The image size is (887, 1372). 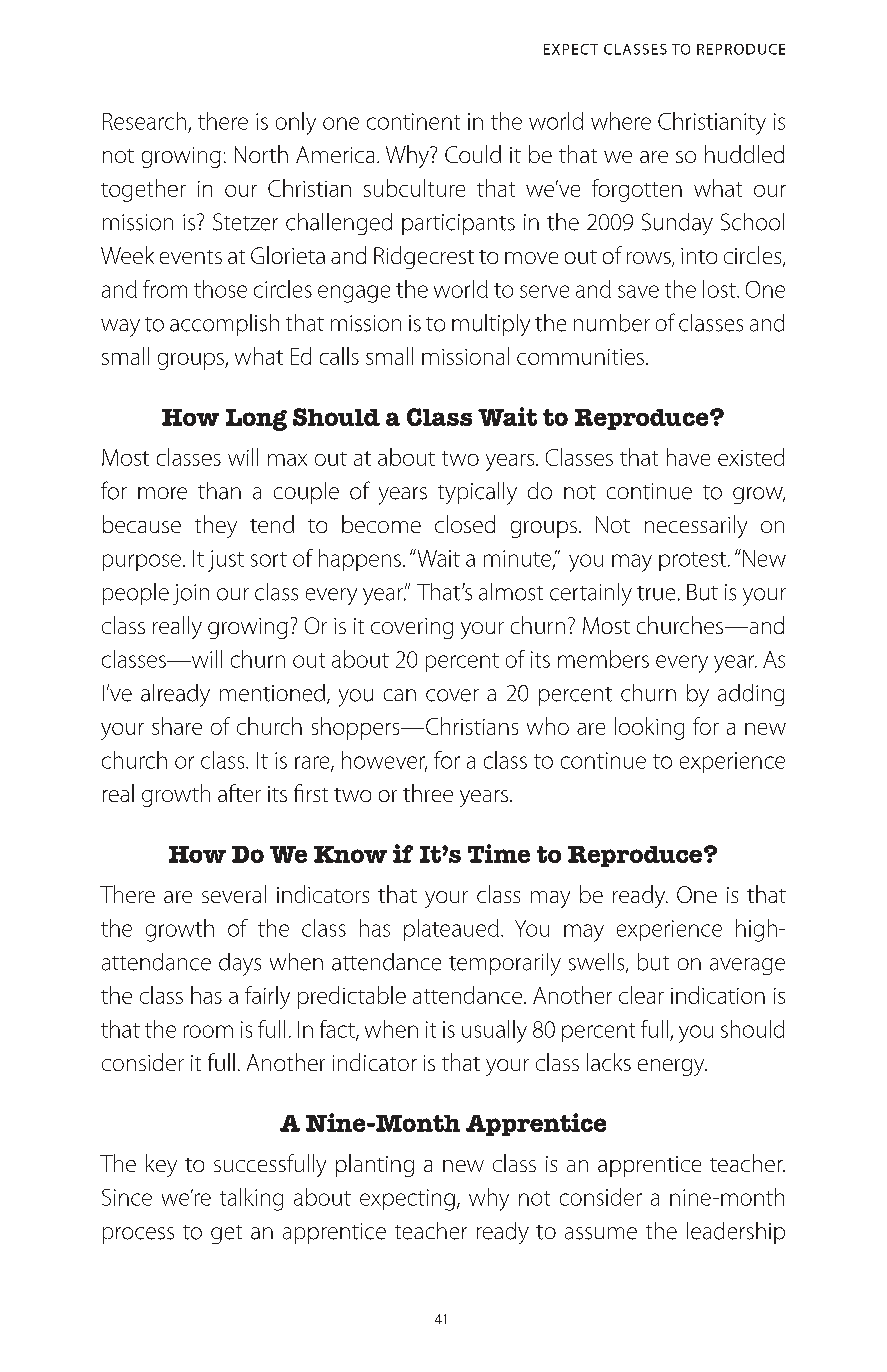 I want to click on share, so click(x=177, y=726).
